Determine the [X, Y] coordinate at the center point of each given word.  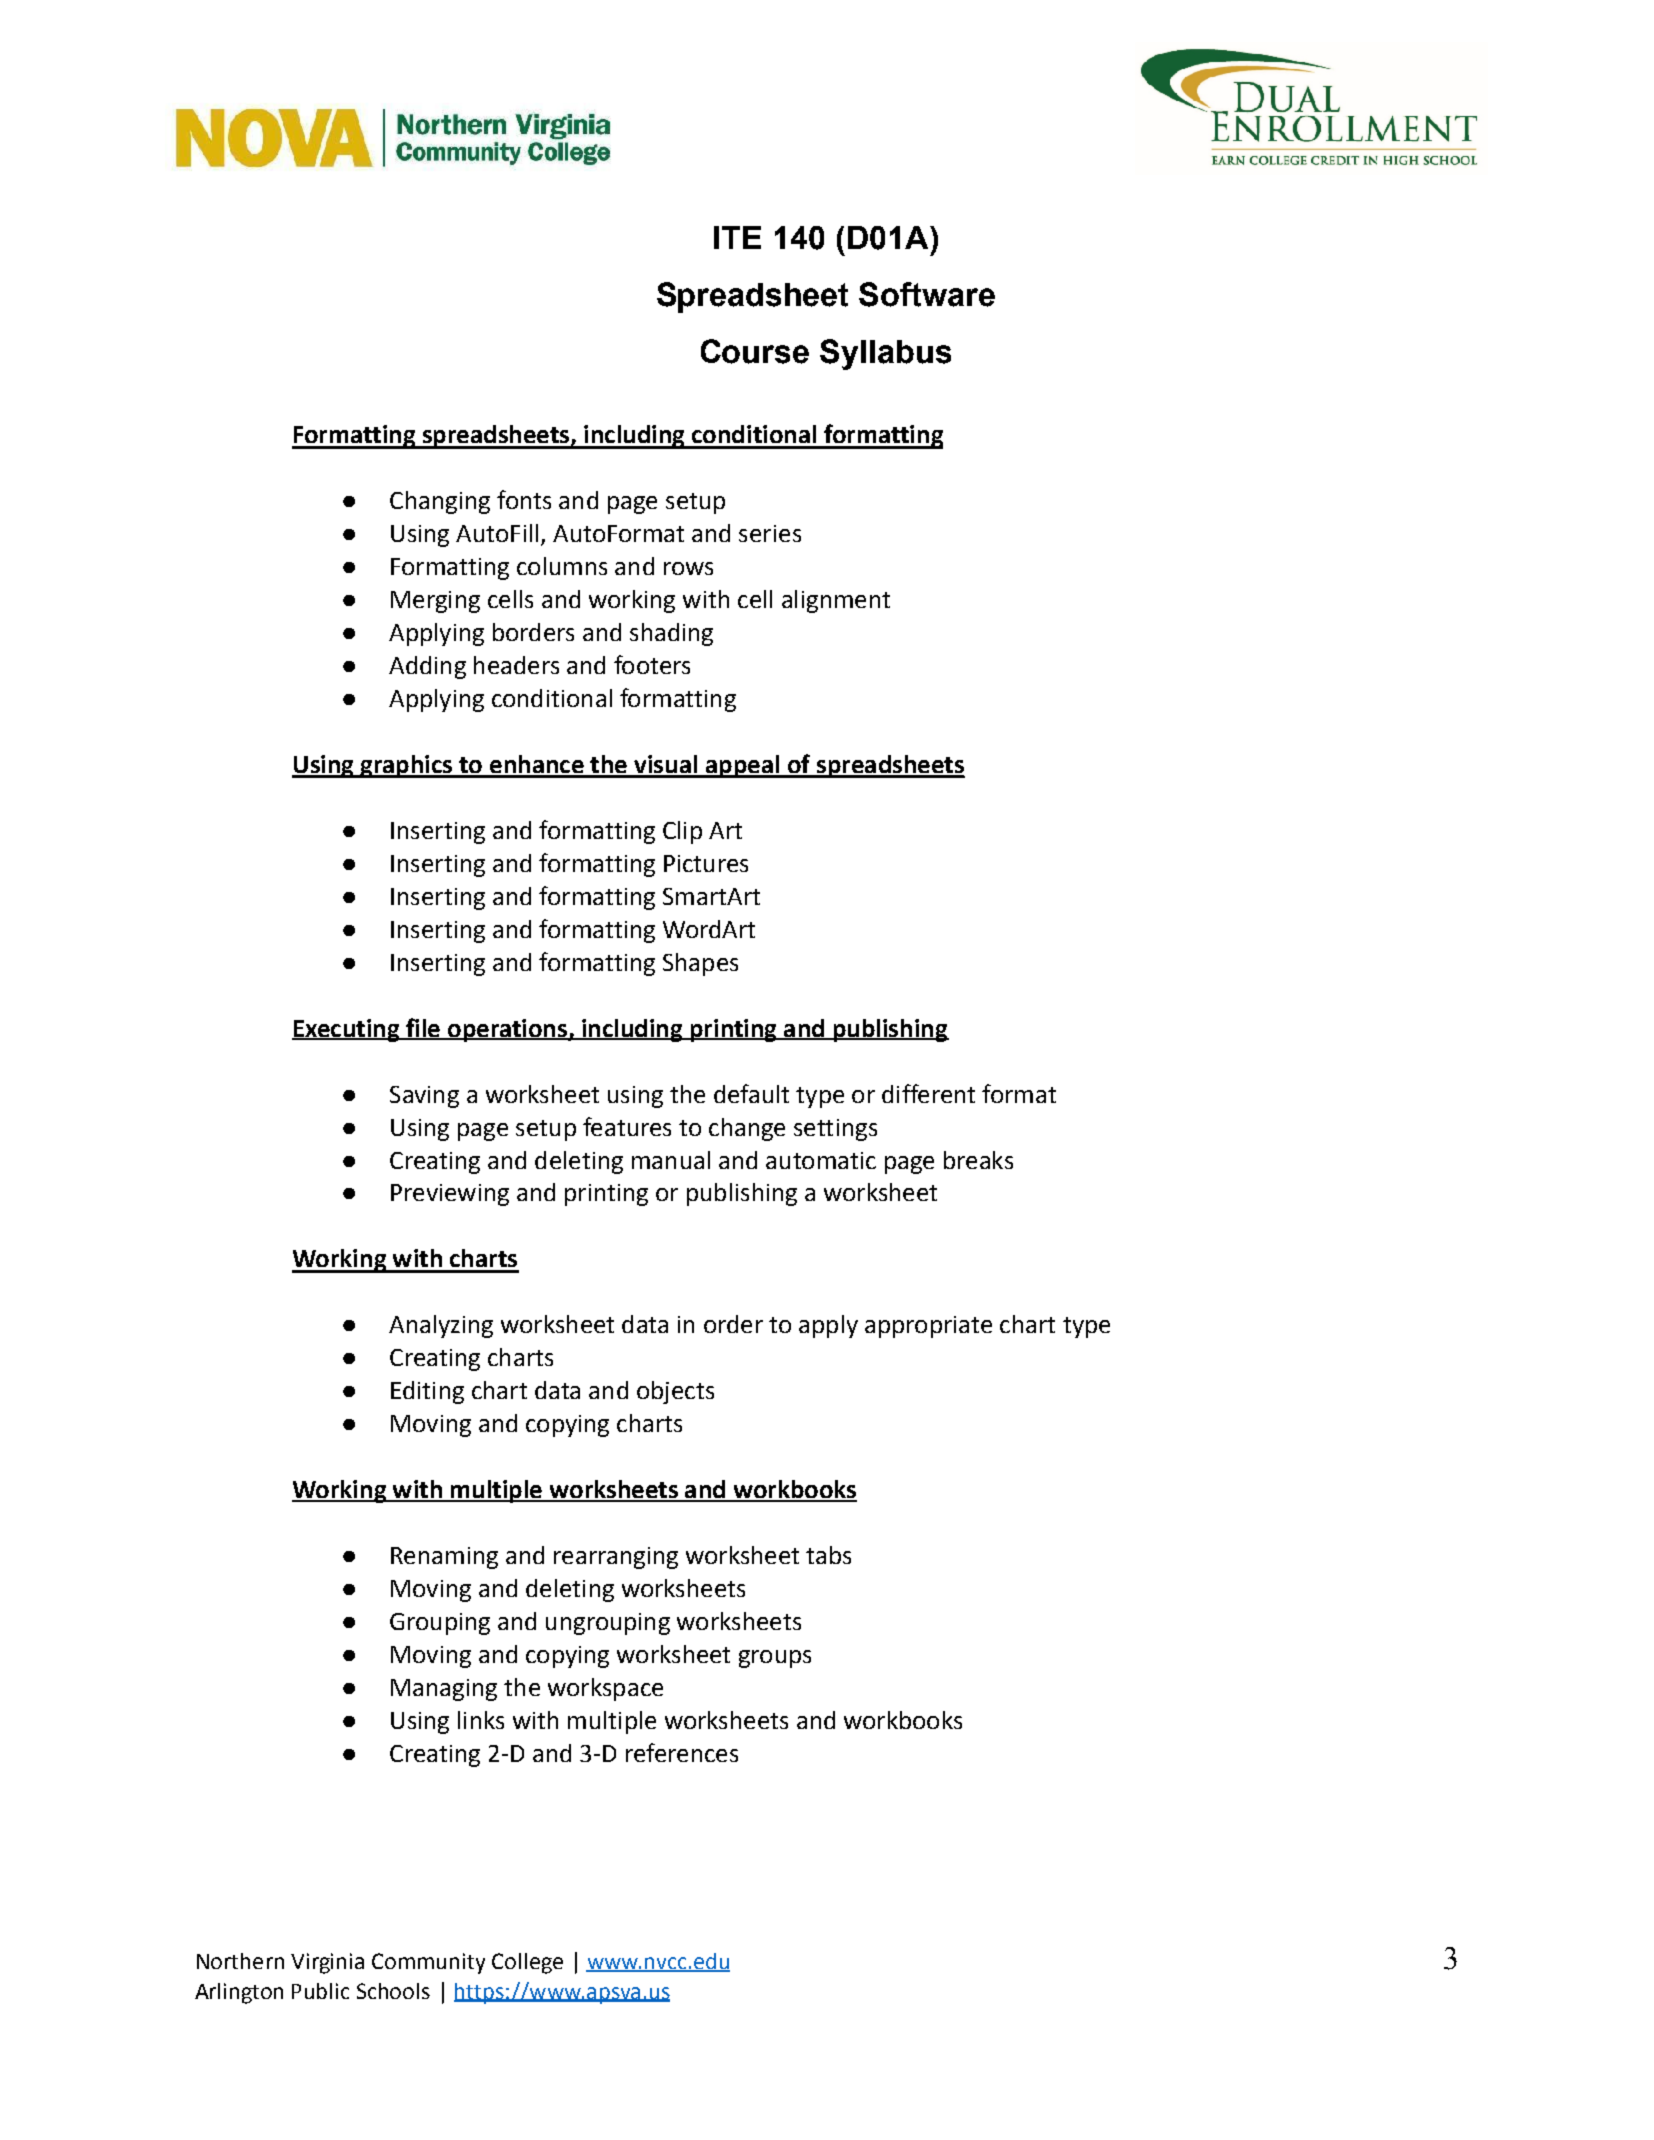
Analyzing [441, 1326]
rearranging [616, 1558]
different [928, 1093]
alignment [836, 601]
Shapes [700, 964]
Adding [427, 667]
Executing [346, 1030]
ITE [737, 237]
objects [675, 1392]
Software [927, 294]
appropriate [928, 1327]
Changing [440, 502]
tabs [828, 1555]
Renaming [444, 1558]
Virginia [327, 1963]
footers [652, 664]
